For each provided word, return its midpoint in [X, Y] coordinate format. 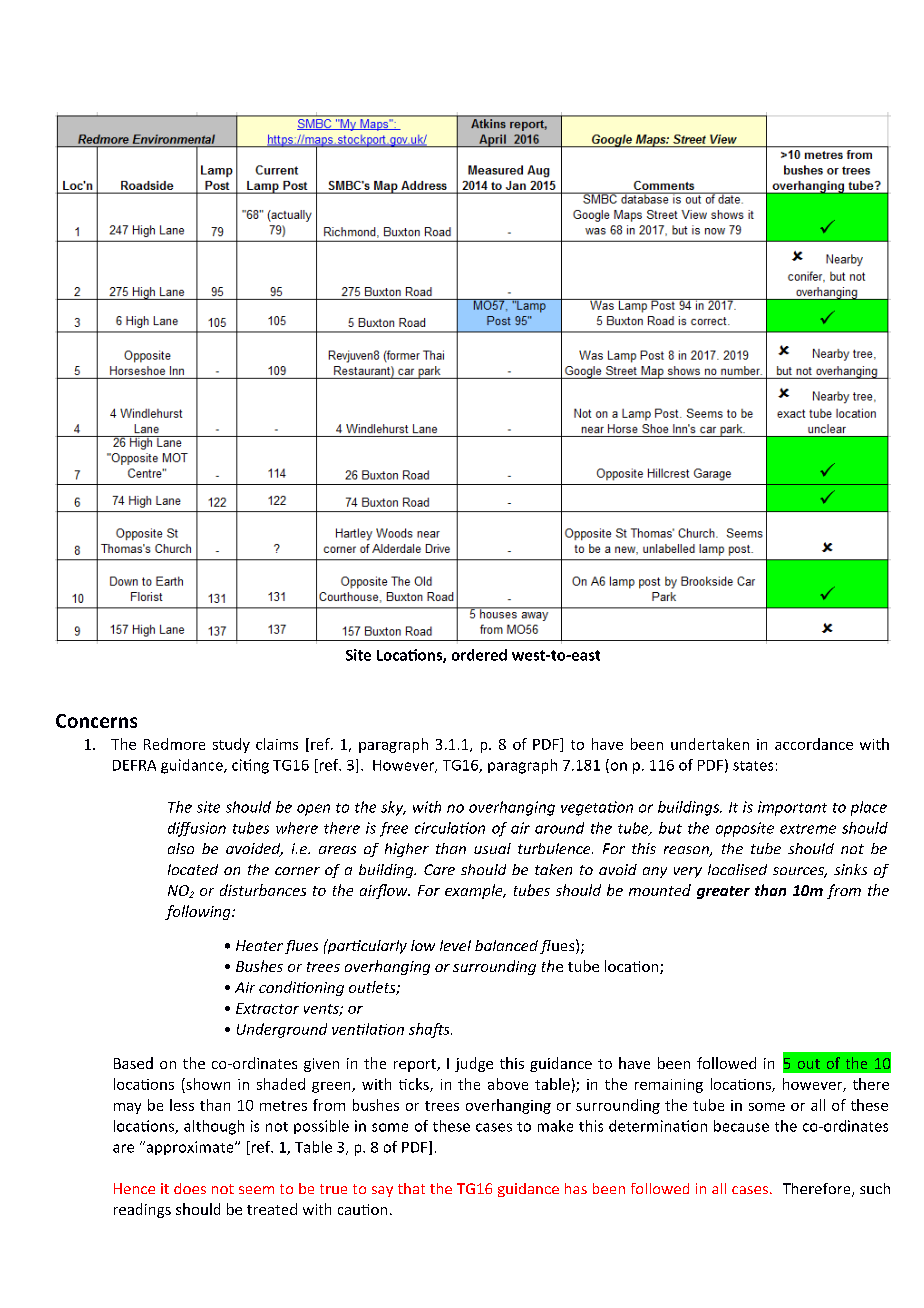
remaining [669, 1086]
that [411, 1188]
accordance [814, 744]
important [792, 808]
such [875, 1188]
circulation [450, 828]
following [199, 912]
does [190, 1188]
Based [133, 1063]
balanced [506, 945]
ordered [479, 655]
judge [474, 1064]
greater [723, 892]
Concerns [96, 721]
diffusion [197, 829]
